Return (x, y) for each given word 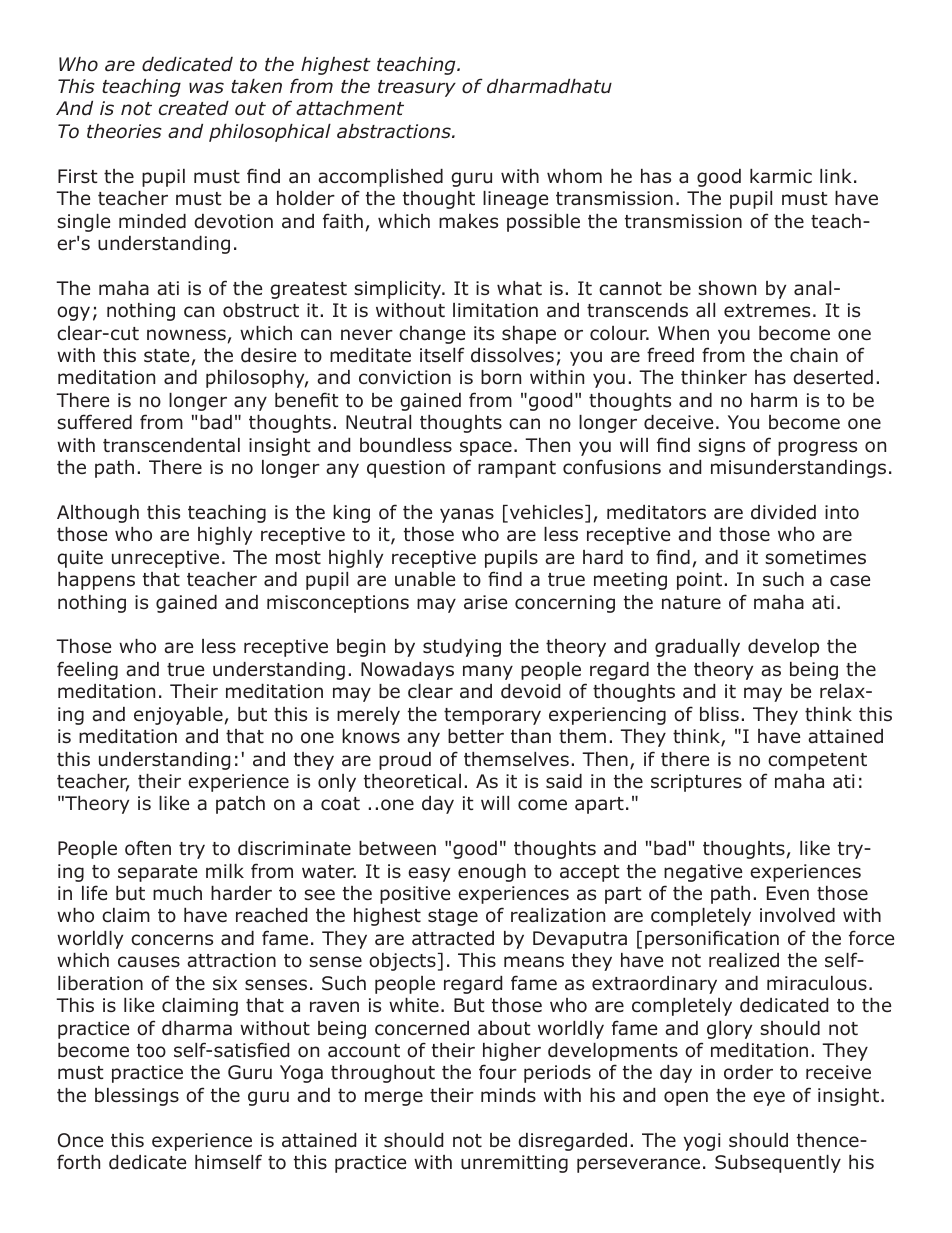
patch (240, 805)
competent (817, 761)
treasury (417, 88)
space (486, 448)
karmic (781, 176)
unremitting (514, 1164)
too (151, 1051)
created (194, 108)
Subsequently (778, 1164)
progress (817, 448)
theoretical (412, 781)
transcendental (171, 445)
